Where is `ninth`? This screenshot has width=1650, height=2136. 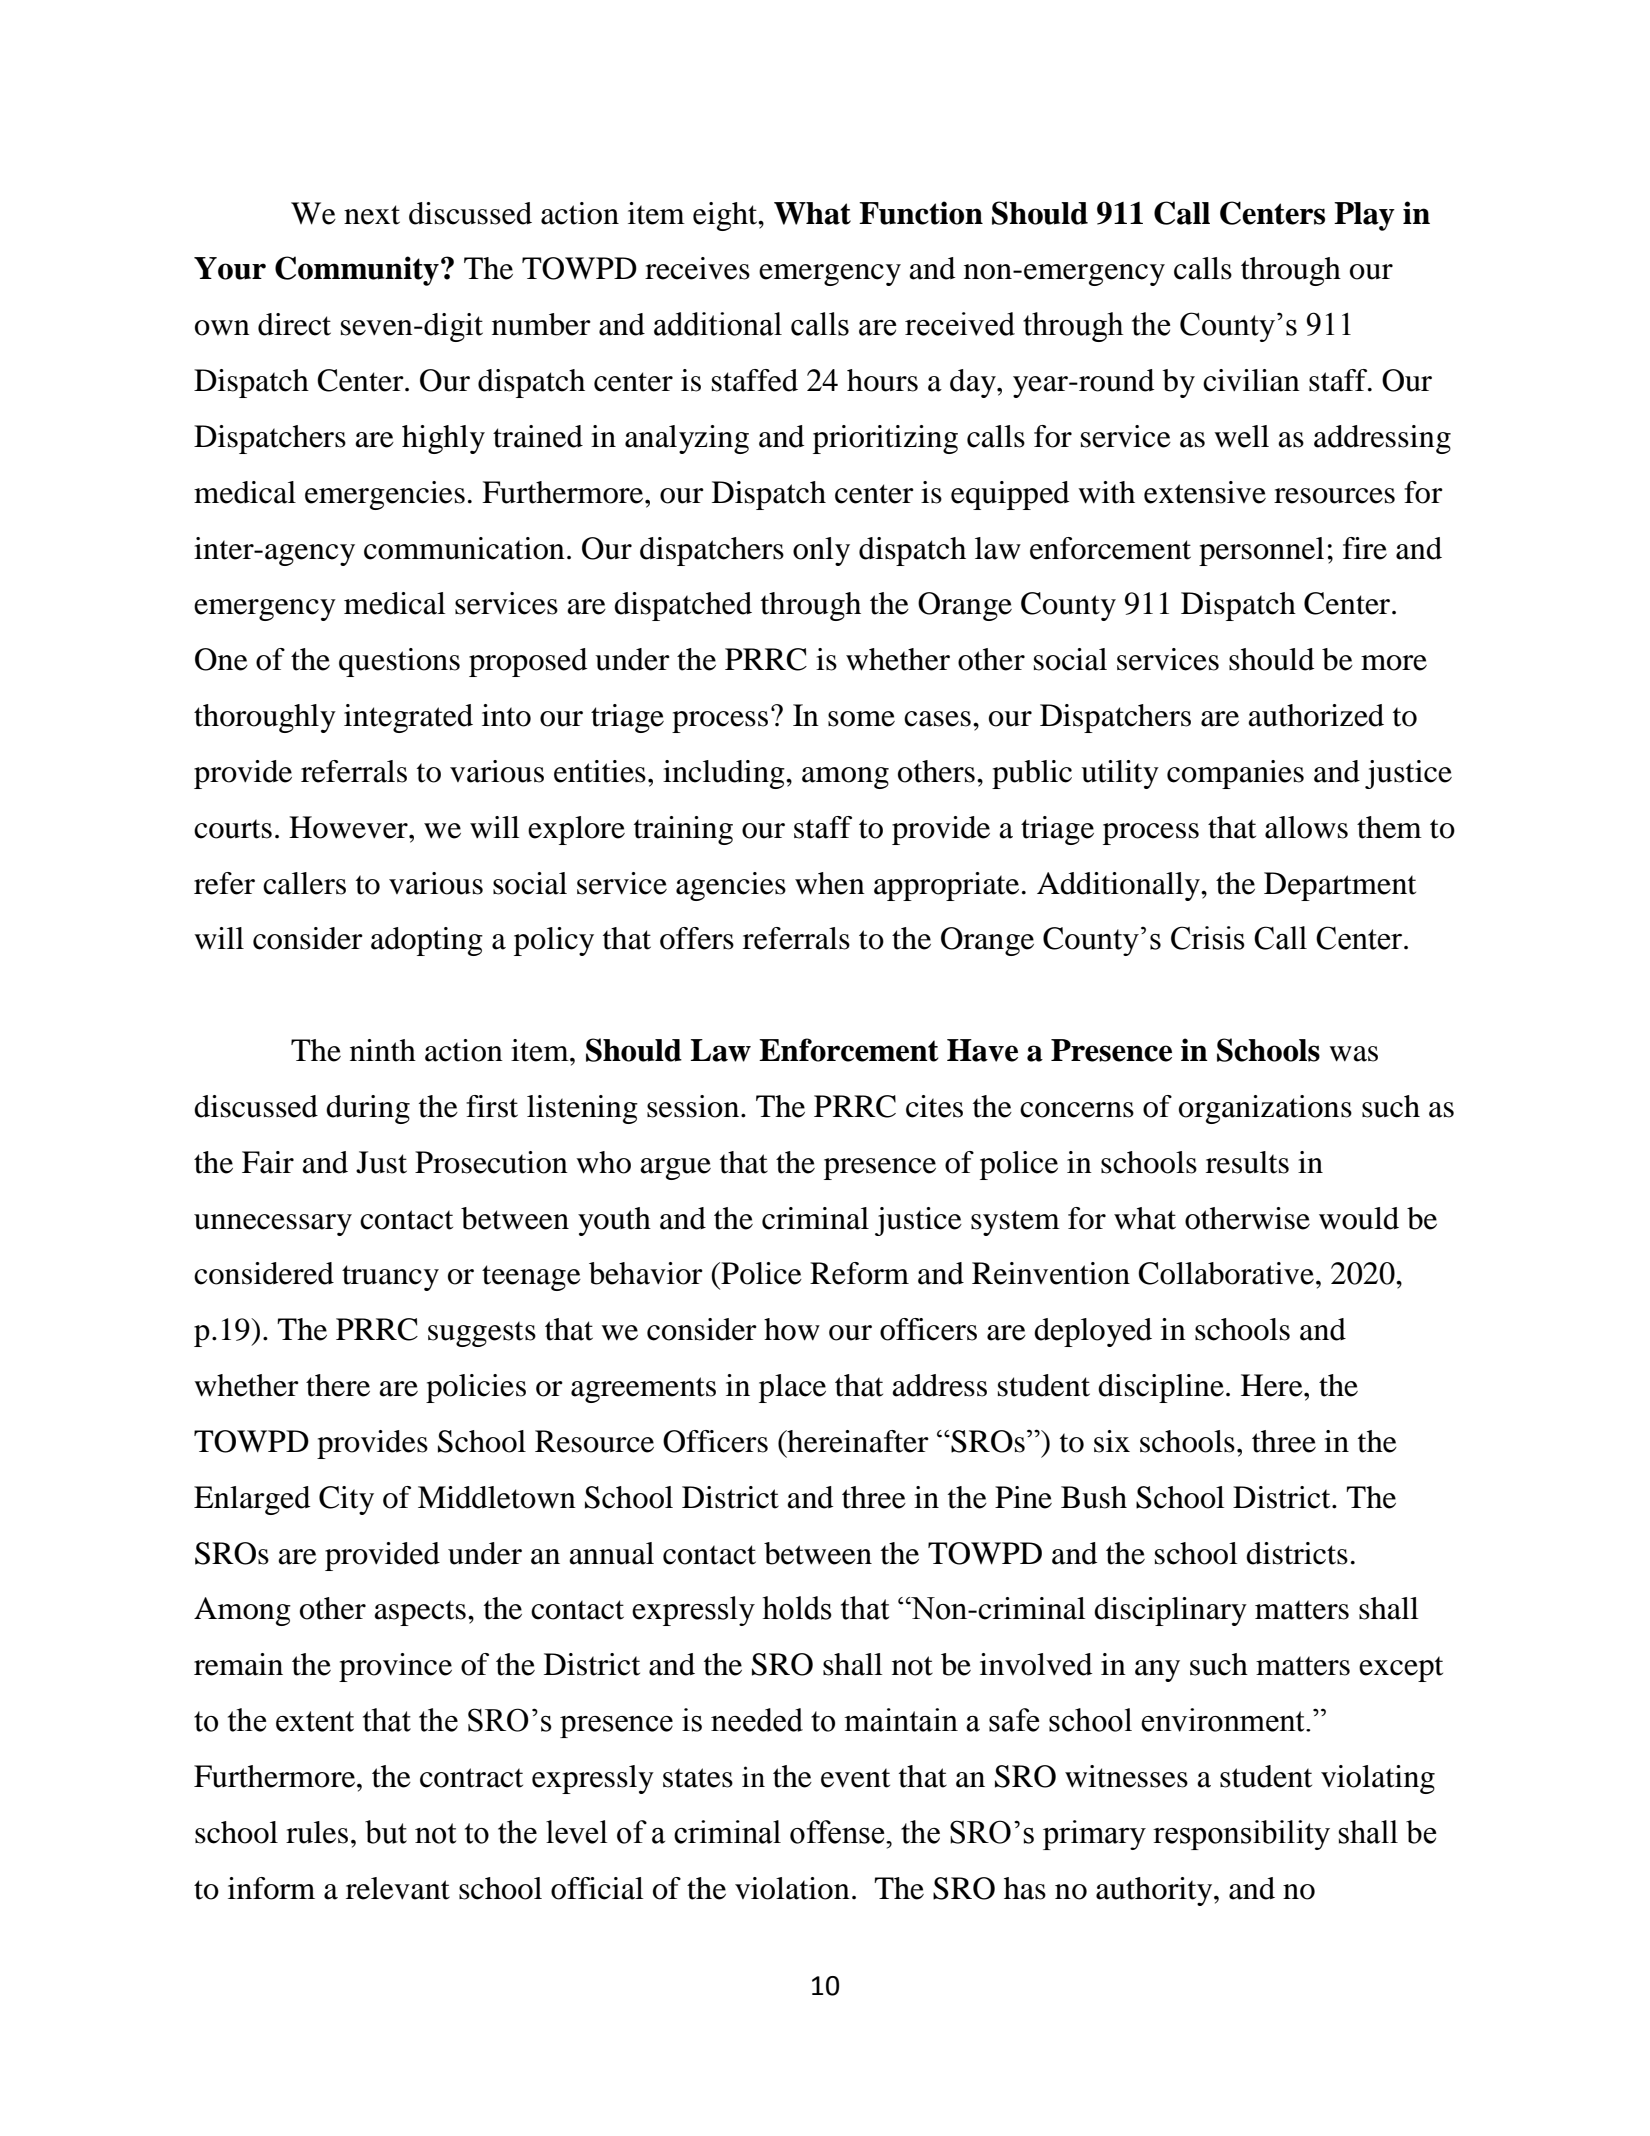
ninth is located at coordinates (383, 1050).
